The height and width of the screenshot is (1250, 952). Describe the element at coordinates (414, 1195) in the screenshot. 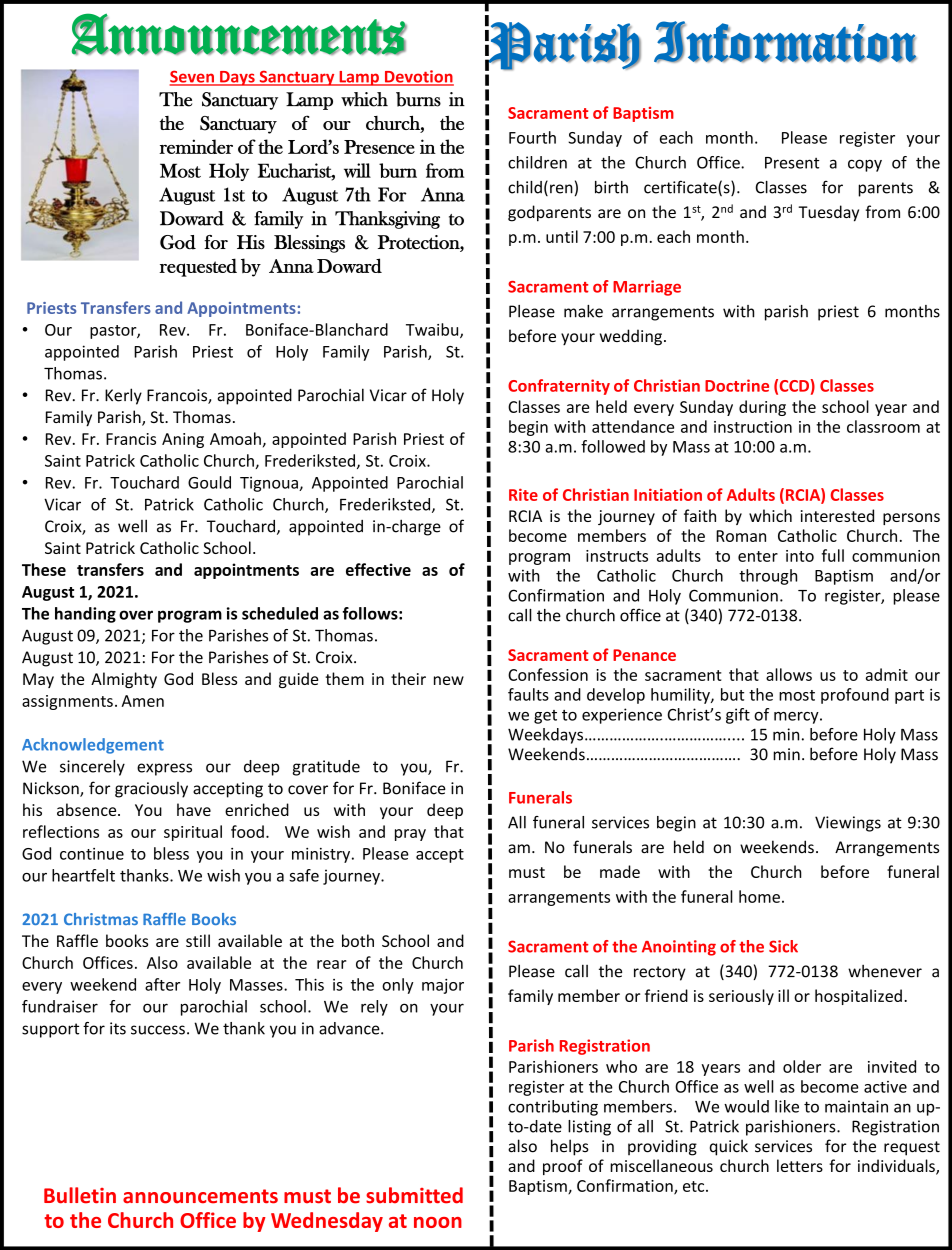

I see `submitted` at that location.
